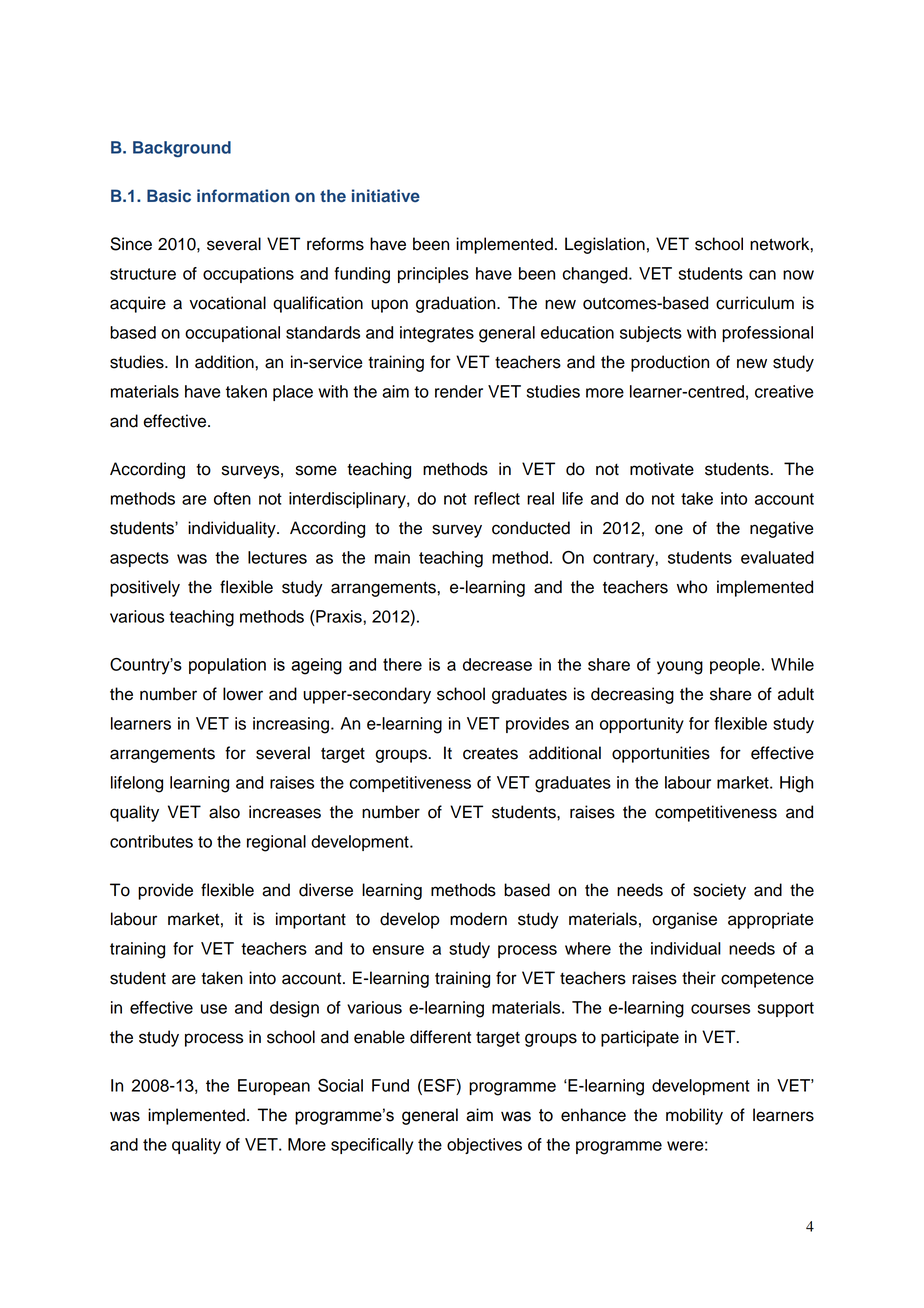 The height and width of the image is (1308, 924). I want to click on opportunities, so click(661, 754).
